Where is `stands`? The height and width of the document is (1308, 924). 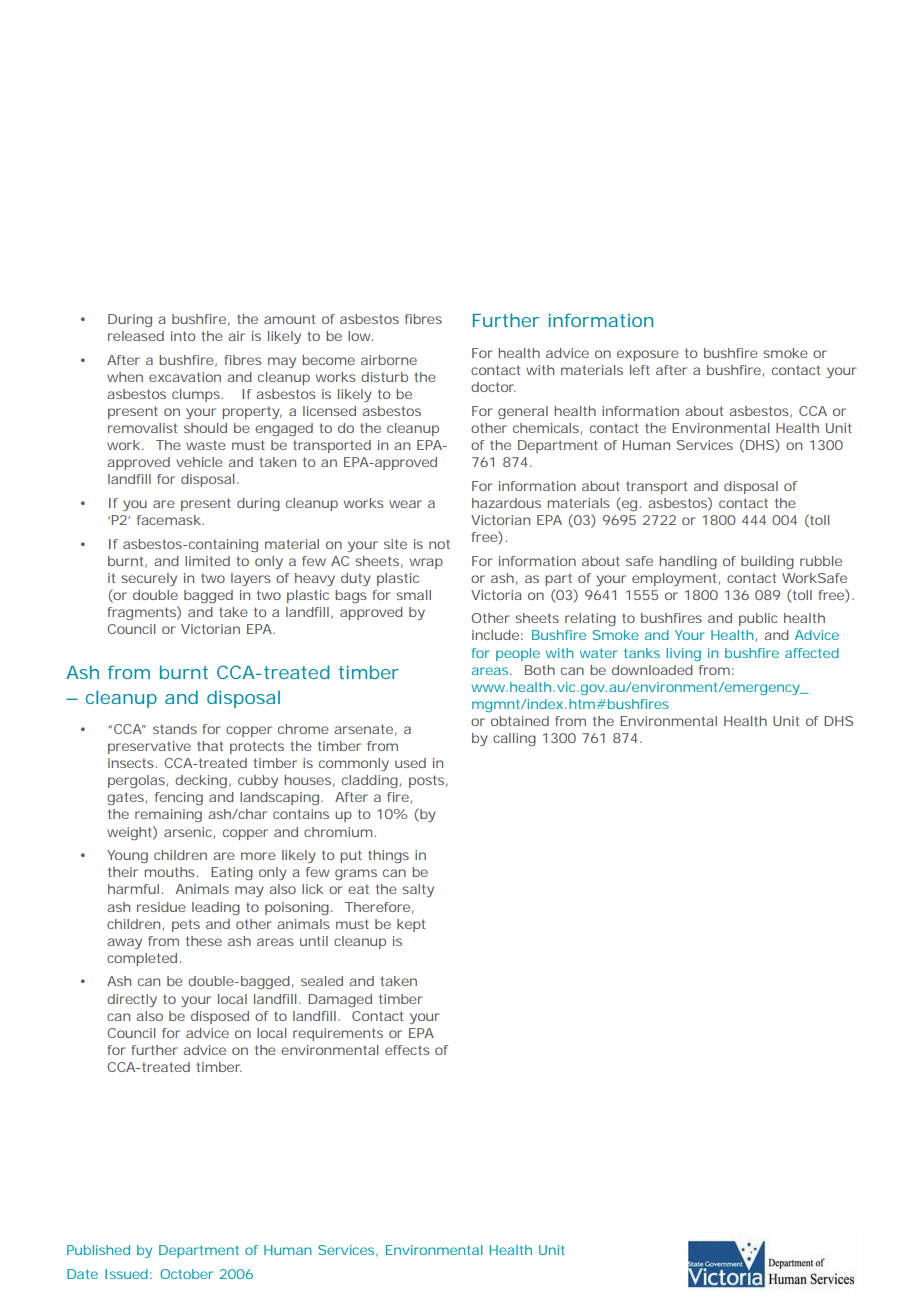 stands is located at coordinates (175, 729).
